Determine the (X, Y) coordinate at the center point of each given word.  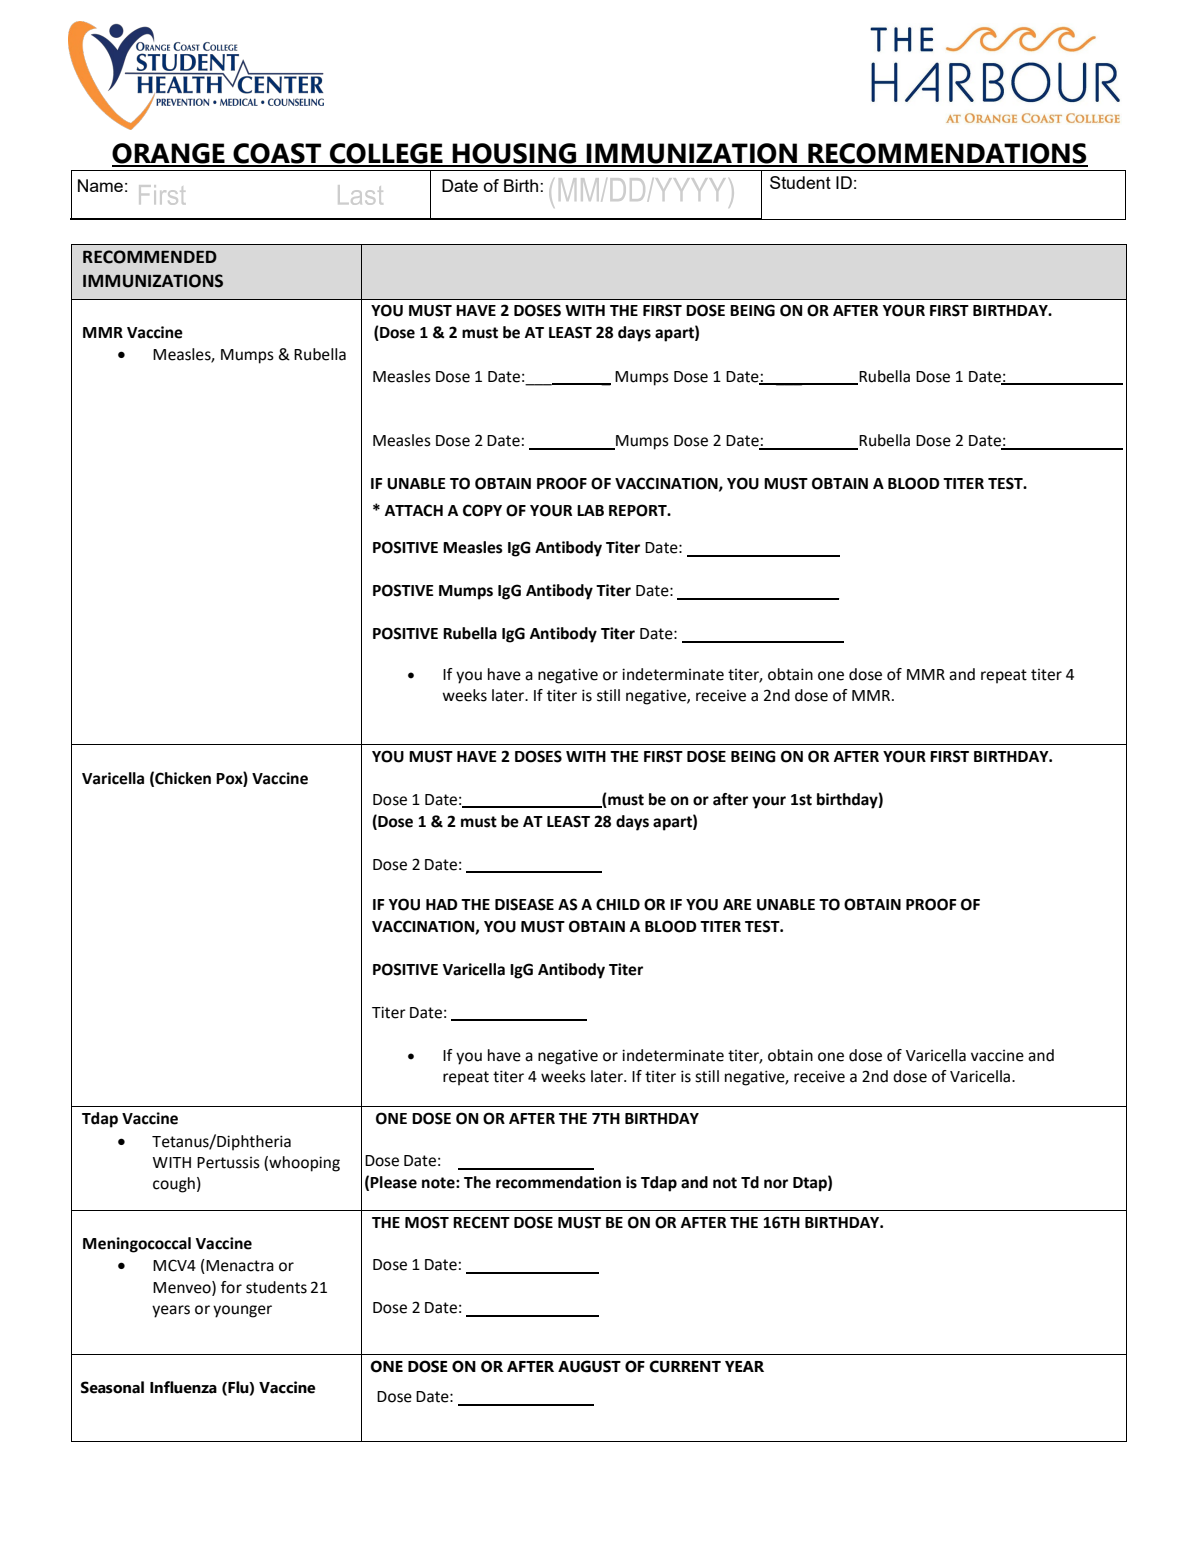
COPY (482, 510)
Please (393, 1182)
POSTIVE (403, 590)
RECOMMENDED (150, 257)
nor (776, 1184)
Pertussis (228, 1163)
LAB (590, 510)
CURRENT (685, 1366)
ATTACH (414, 510)
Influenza (183, 1387)
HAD (442, 904)
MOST (427, 1222)
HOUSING (514, 154)
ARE (737, 904)
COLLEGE (386, 154)
